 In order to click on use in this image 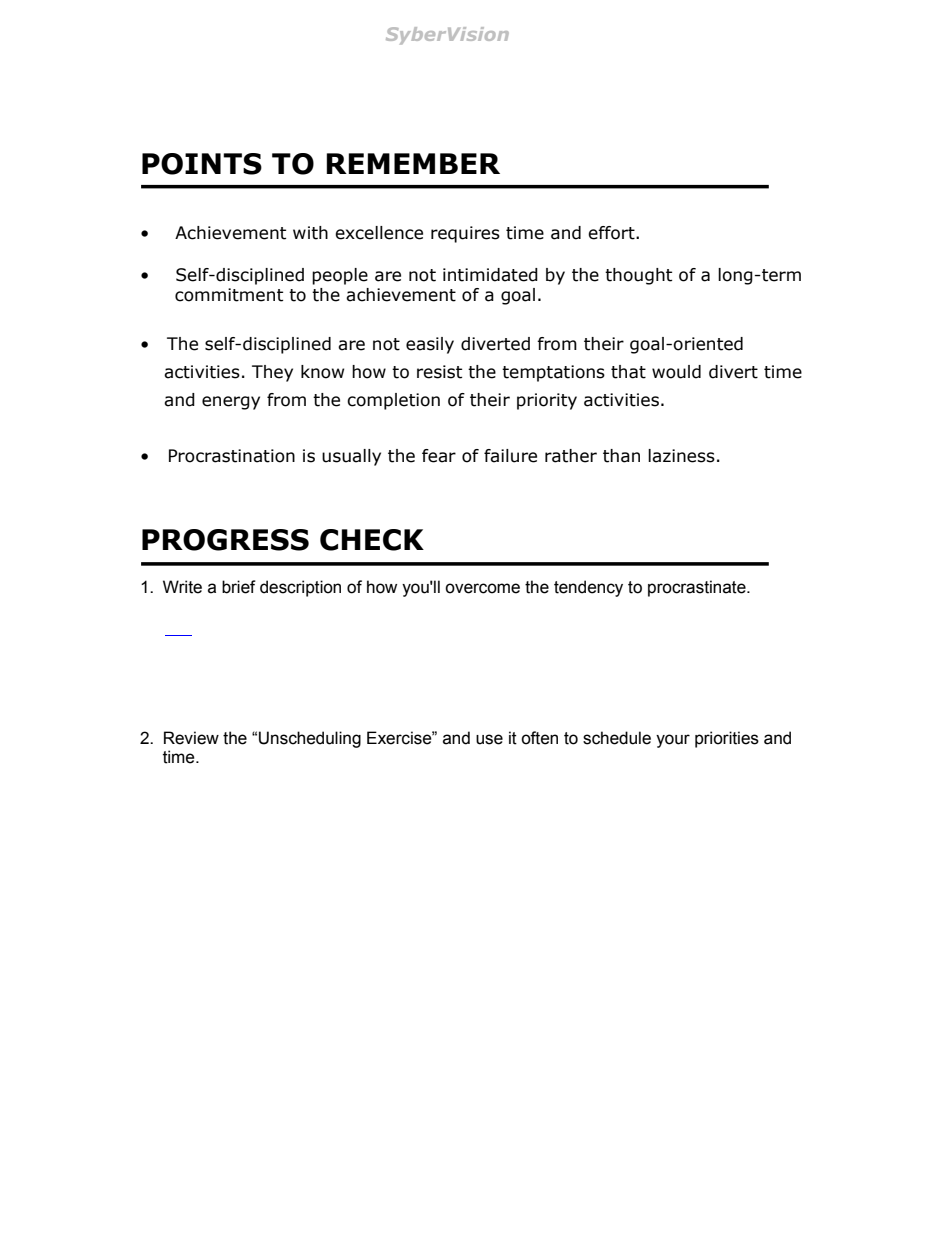, I will do `click(489, 739)`.
